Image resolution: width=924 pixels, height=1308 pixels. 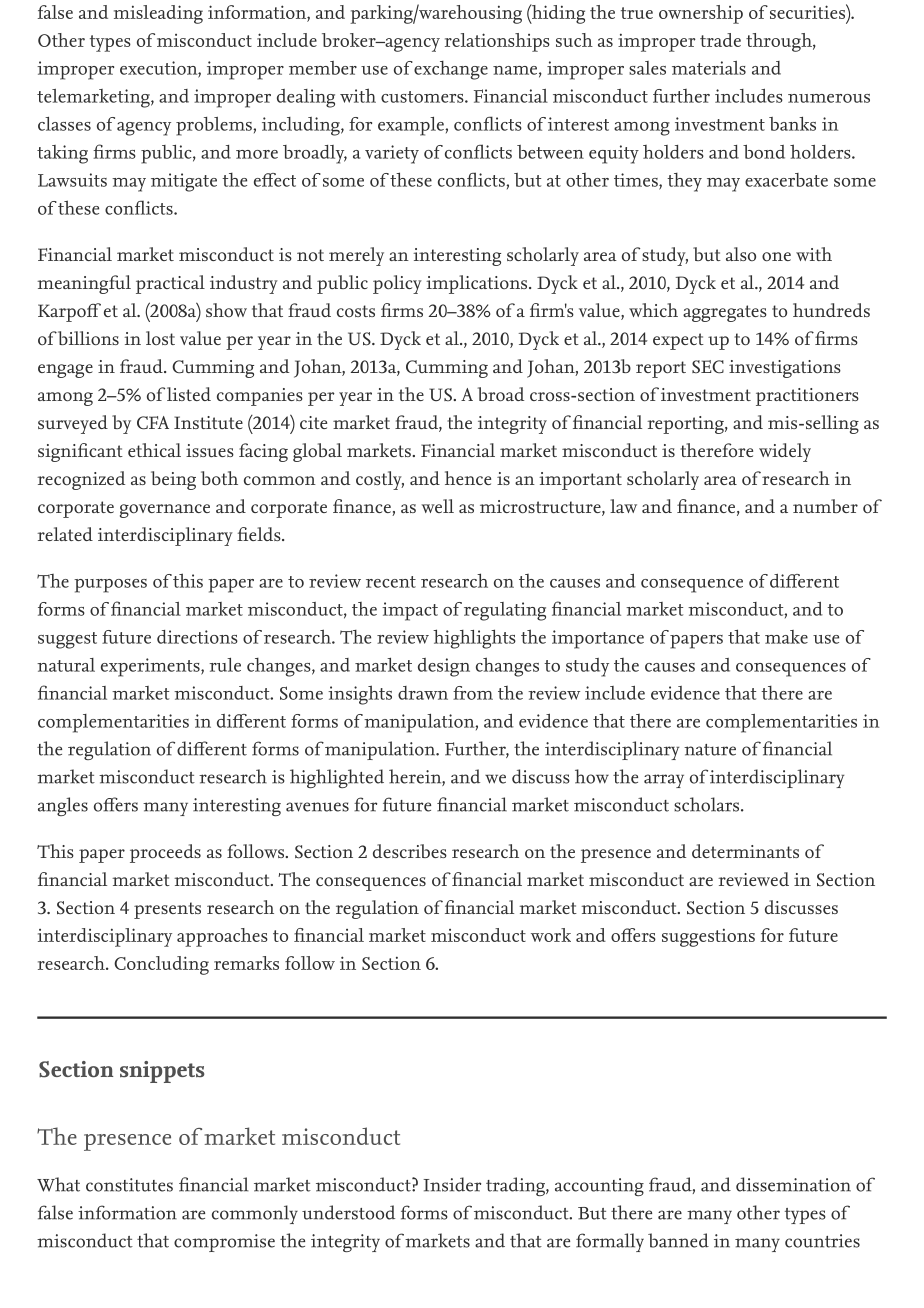 What do you see at coordinates (725, 313) in the screenshot?
I see `aggregates` at bounding box center [725, 313].
